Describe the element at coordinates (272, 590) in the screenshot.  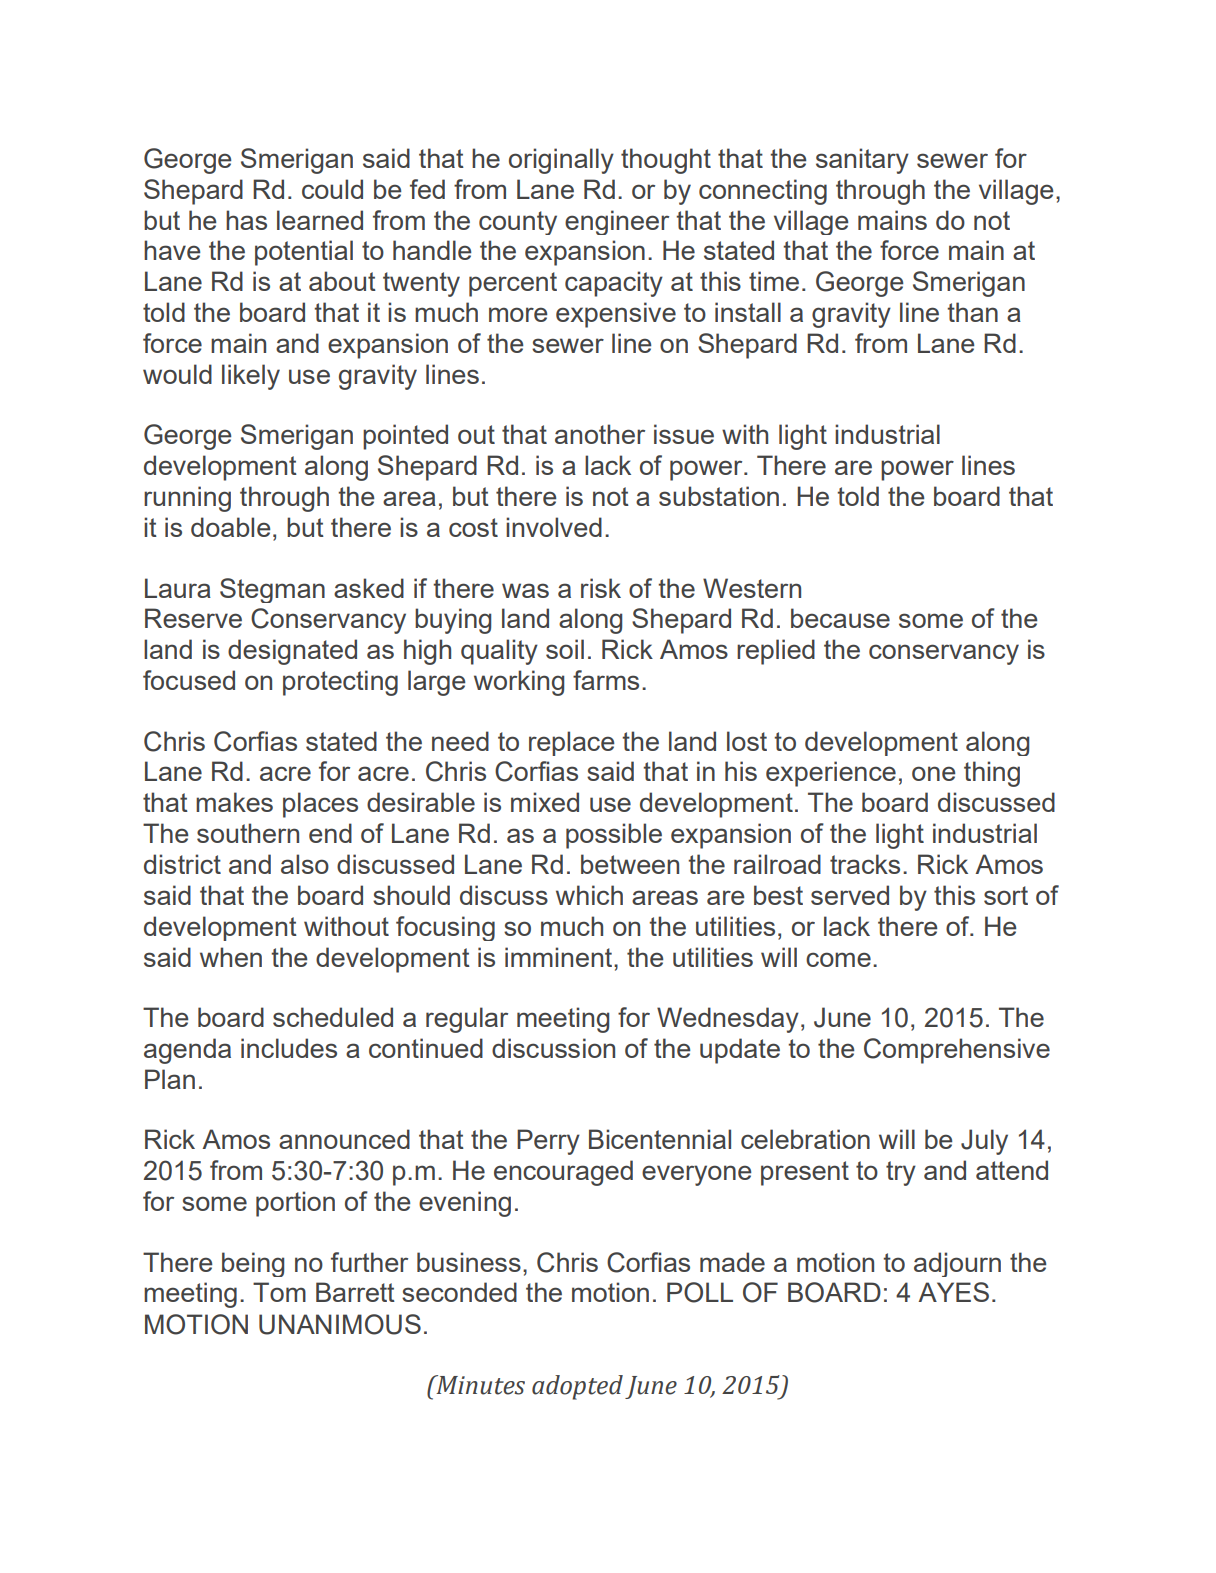
I see `Stegman` at that location.
